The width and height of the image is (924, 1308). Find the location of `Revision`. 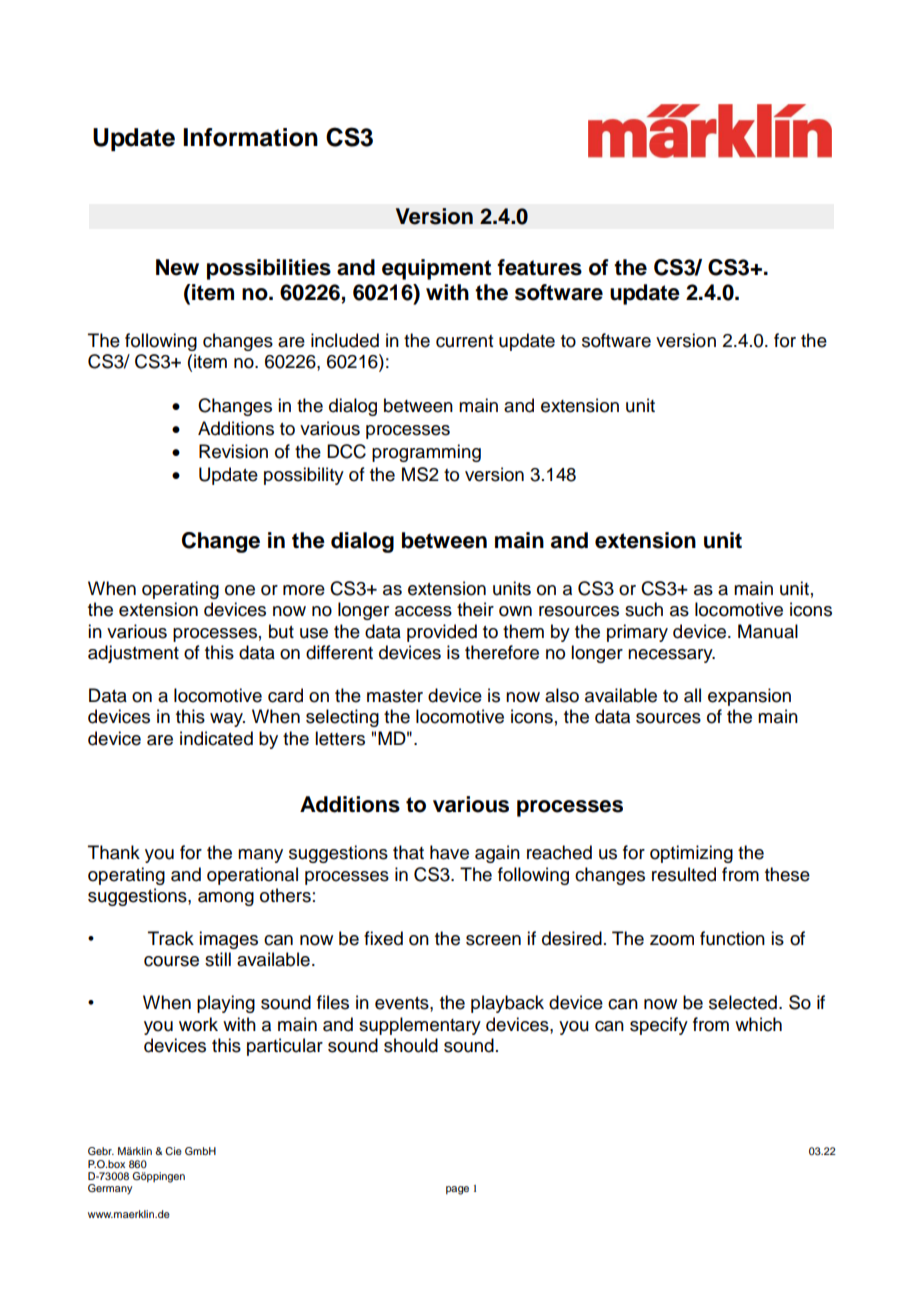

Revision is located at coordinates (233, 451).
